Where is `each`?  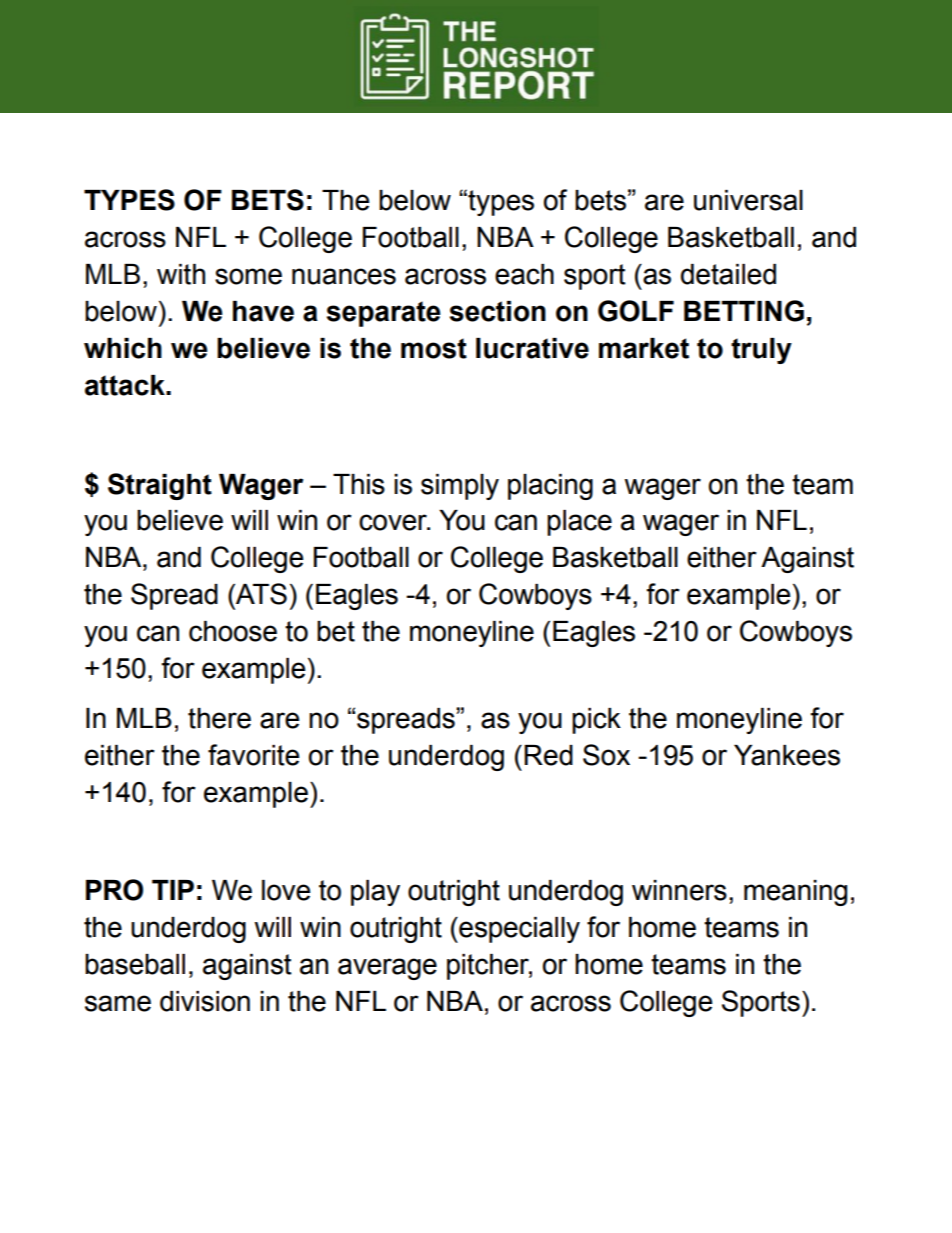 each is located at coordinates (524, 274).
